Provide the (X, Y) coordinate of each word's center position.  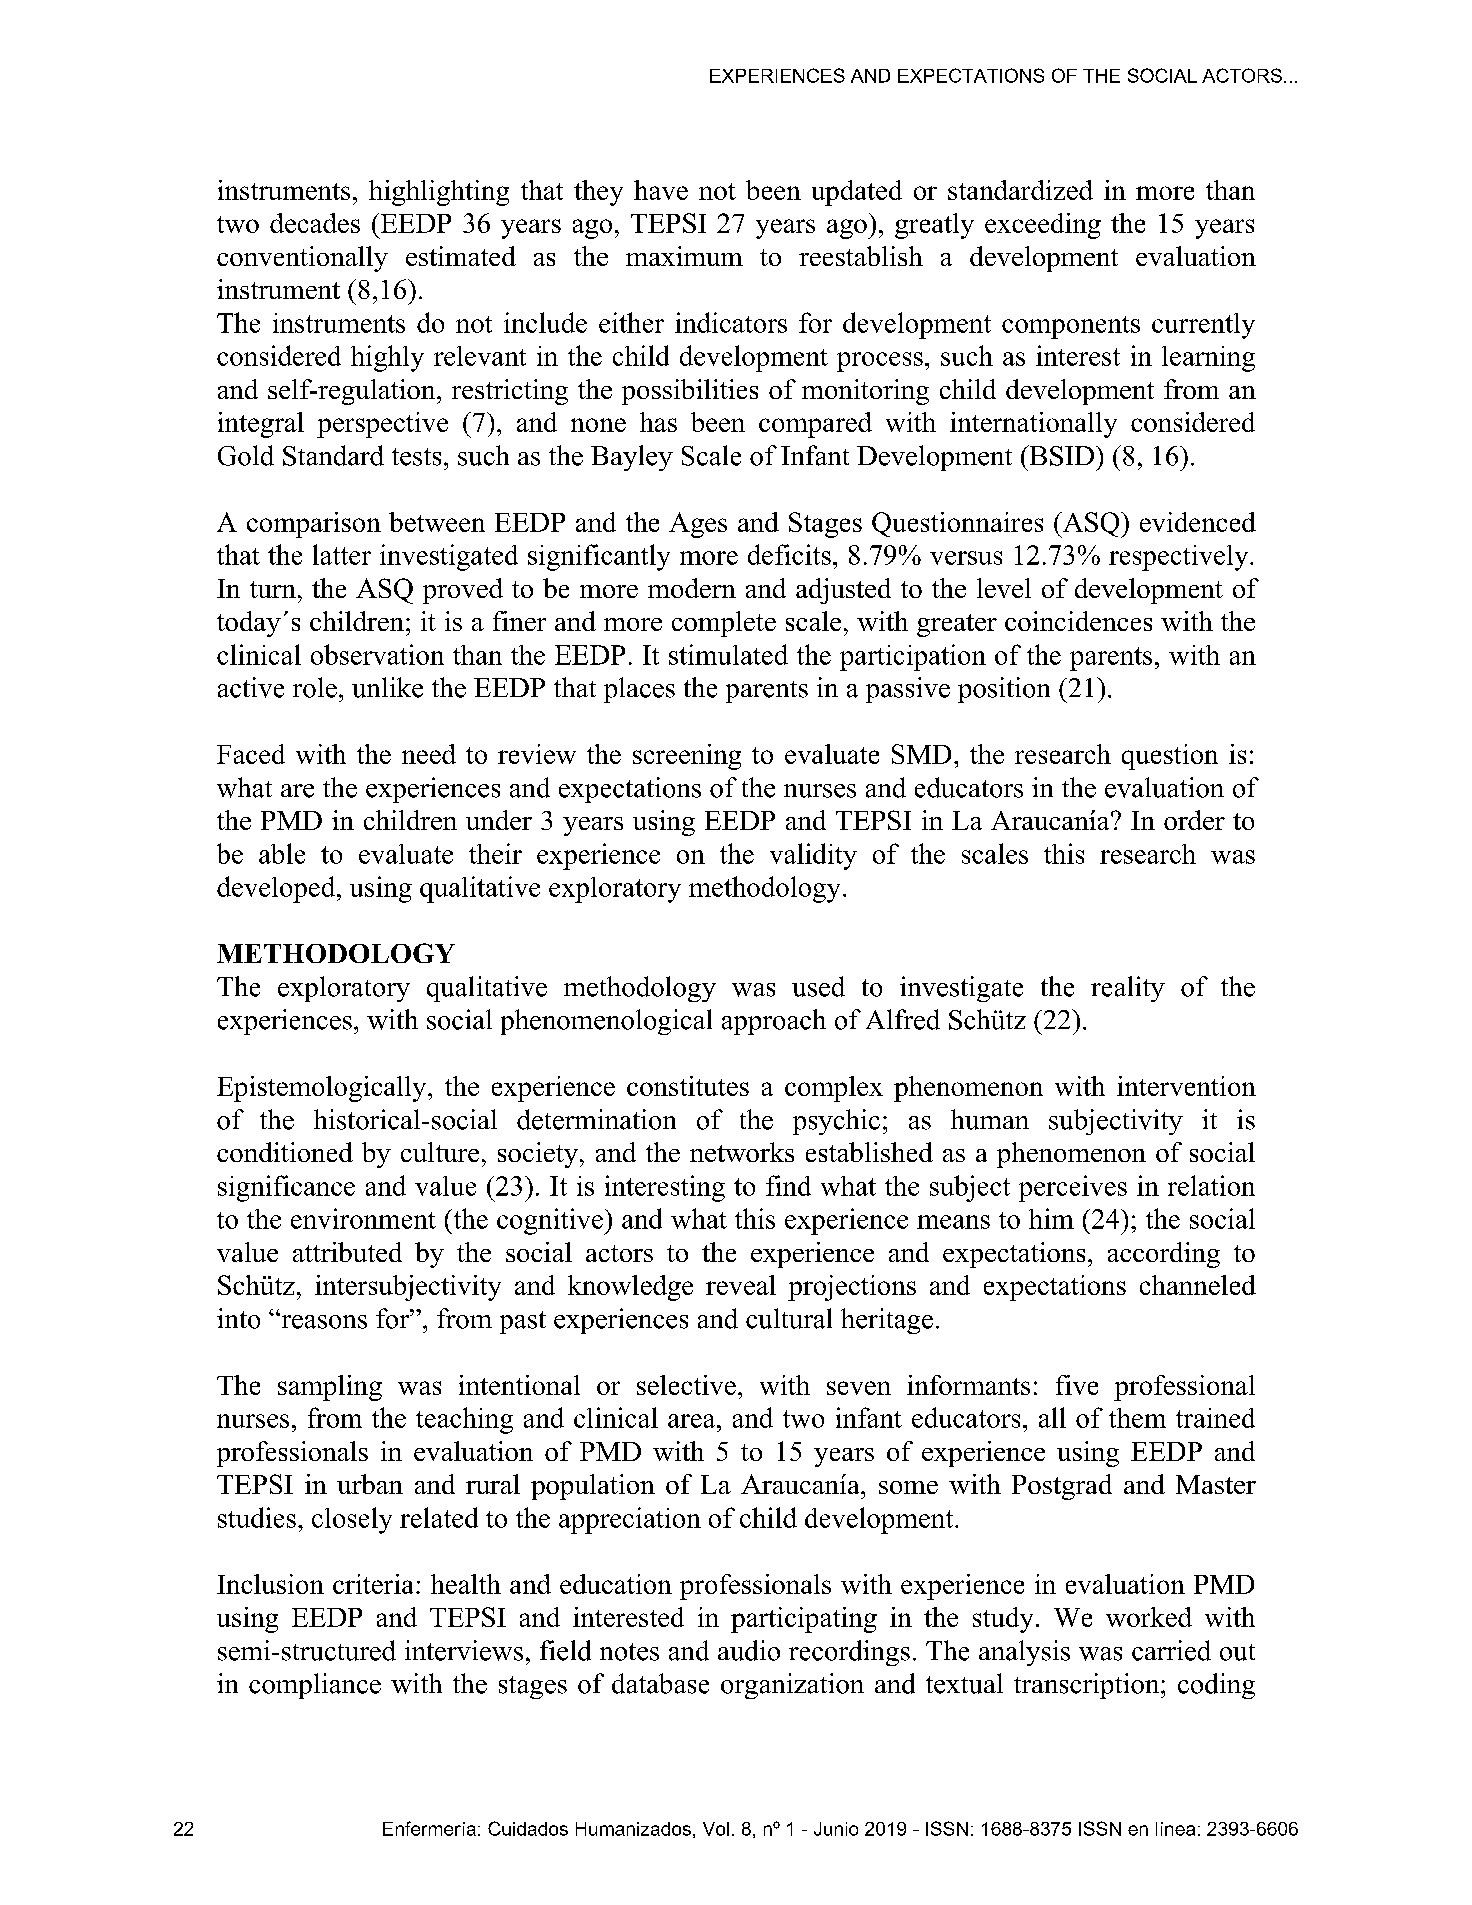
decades (315, 223)
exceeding (1043, 226)
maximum (684, 256)
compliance (315, 1686)
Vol (716, 1829)
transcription (1088, 1686)
